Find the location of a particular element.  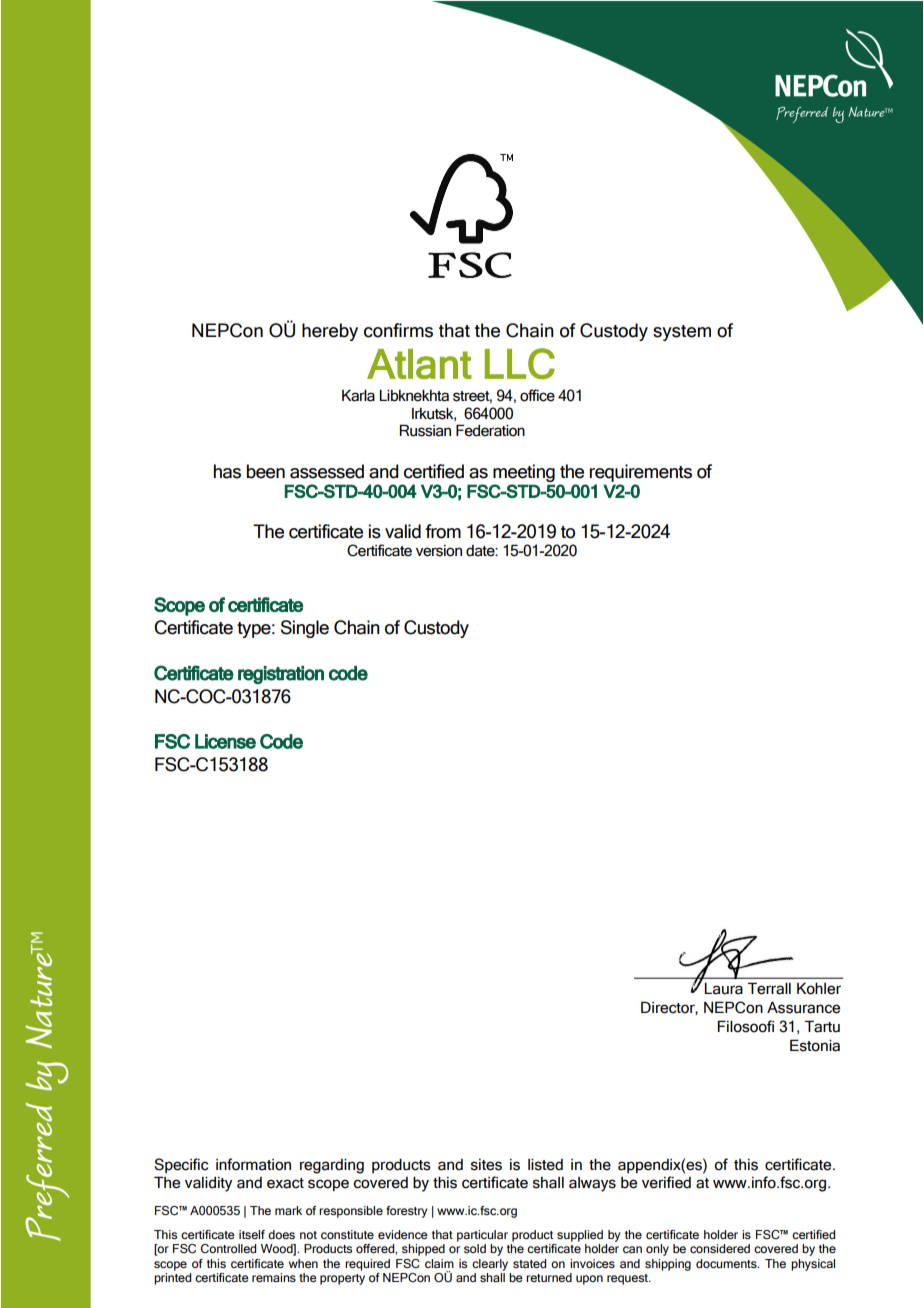

system is located at coordinates (682, 333).
